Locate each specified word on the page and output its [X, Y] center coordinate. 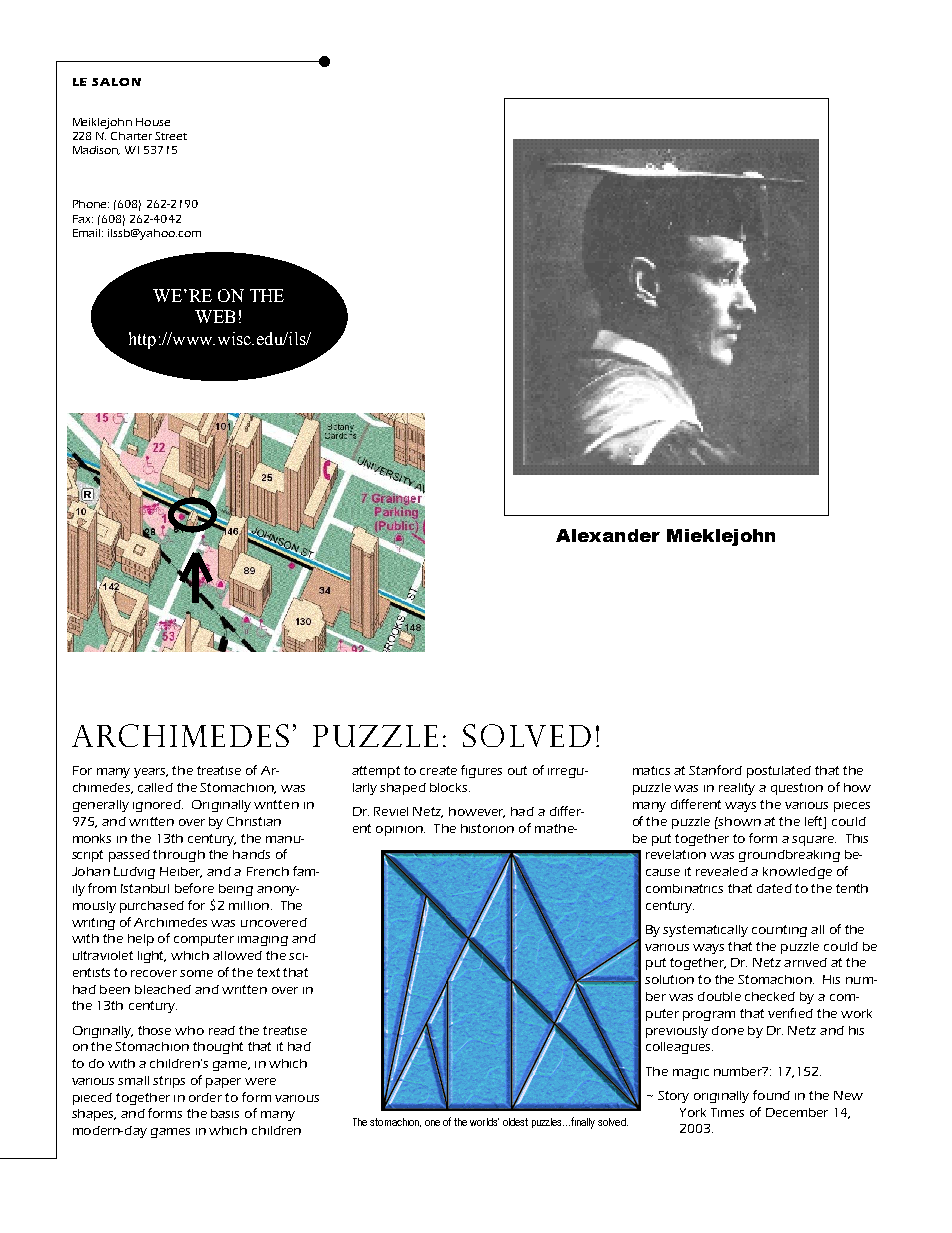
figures [481, 771]
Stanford [715, 770]
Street [171, 136]
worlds [484, 1122]
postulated [779, 772]
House [153, 122]
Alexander [608, 535]
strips [169, 1082]
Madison [96, 150]
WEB [215, 316]
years [151, 773]
